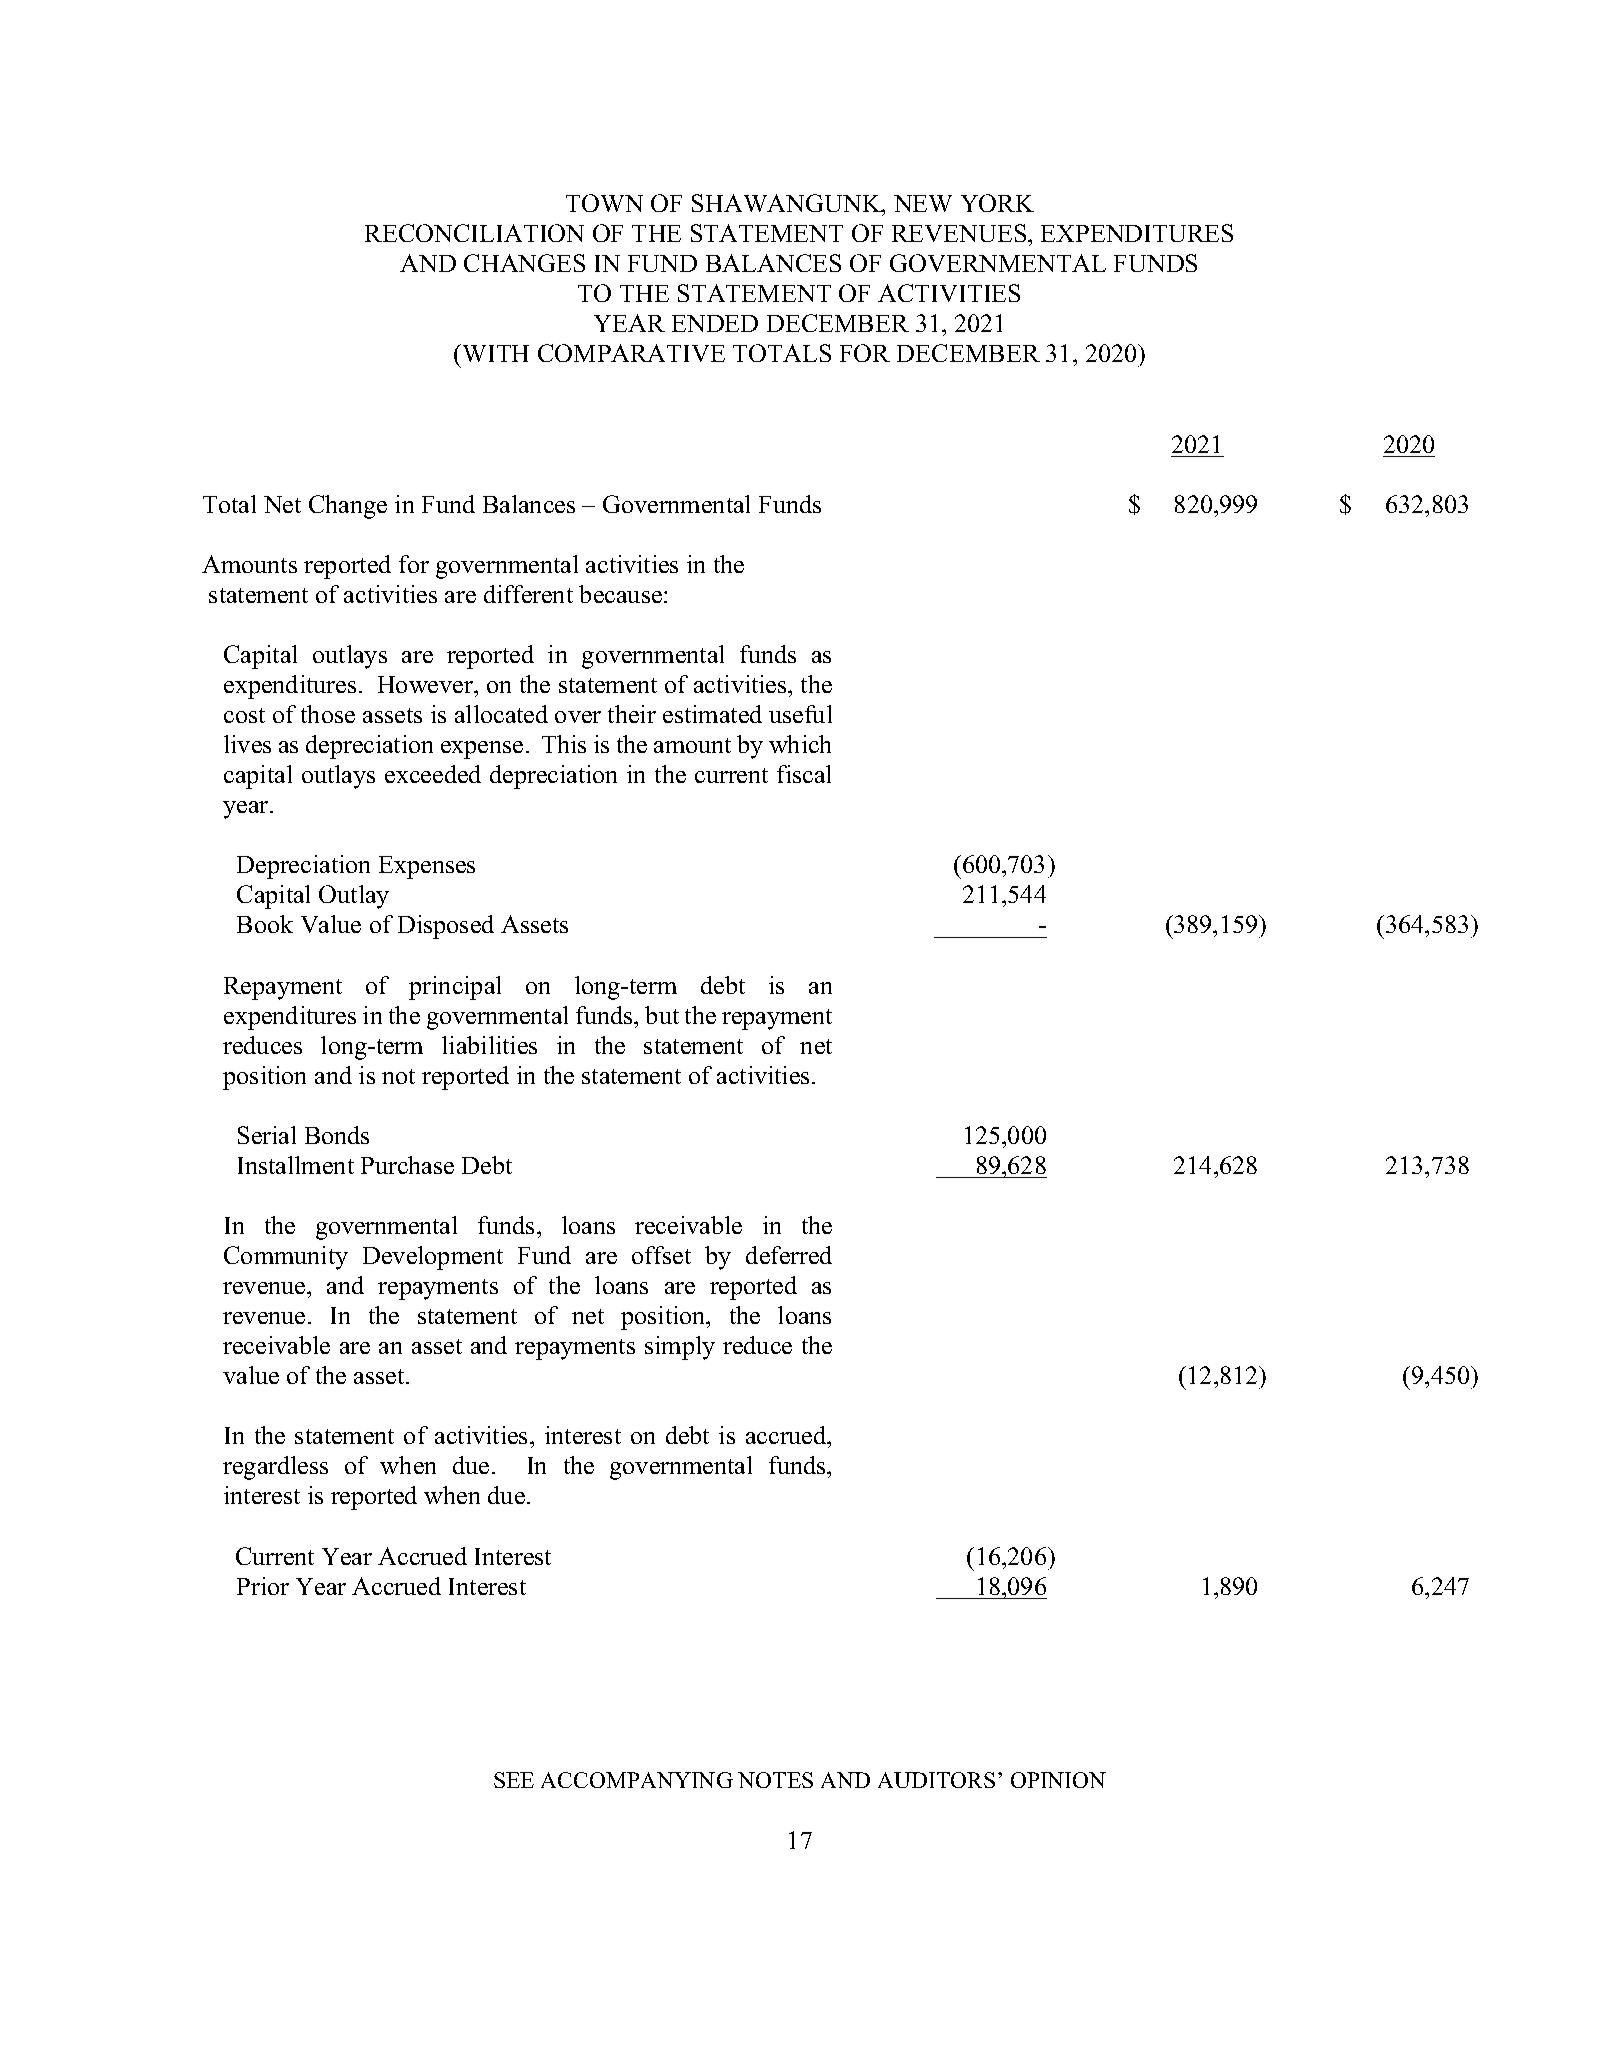 The height and width of the screenshot is (2070, 1600). What do you see at coordinates (997, 203) in the screenshot?
I see `YORK` at bounding box center [997, 203].
